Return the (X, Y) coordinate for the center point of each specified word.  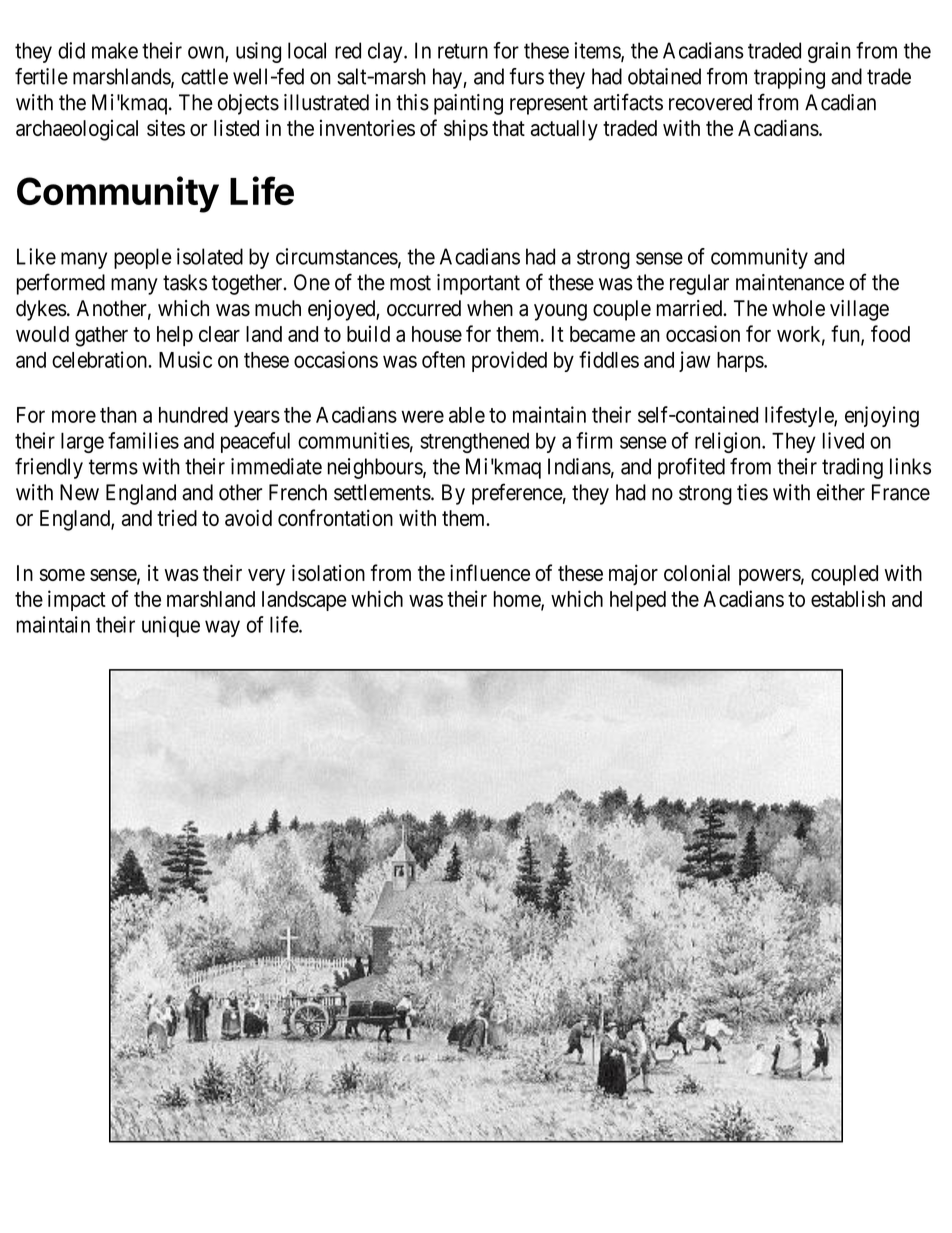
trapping (789, 78)
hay (448, 78)
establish (848, 598)
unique (171, 626)
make (115, 50)
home (518, 600)
